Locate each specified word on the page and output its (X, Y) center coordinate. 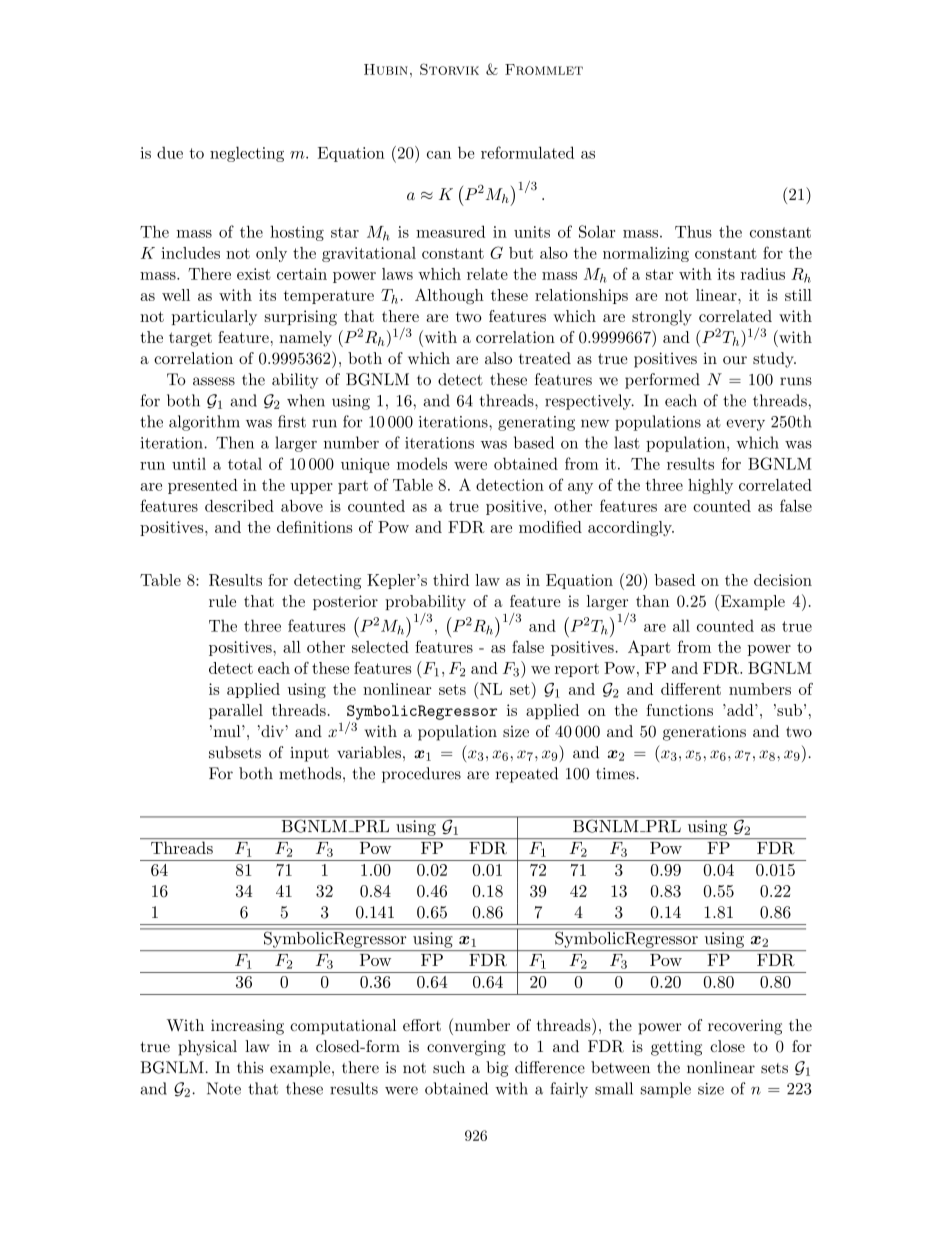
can (439, 155)
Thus (693, 231)
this (250, 1067)
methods (310, 773)
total (245, 463)
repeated (527, 775)
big (497, 1069)
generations (704, 733)
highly (710, 486)
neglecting (247, 154)
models (422, 463)
